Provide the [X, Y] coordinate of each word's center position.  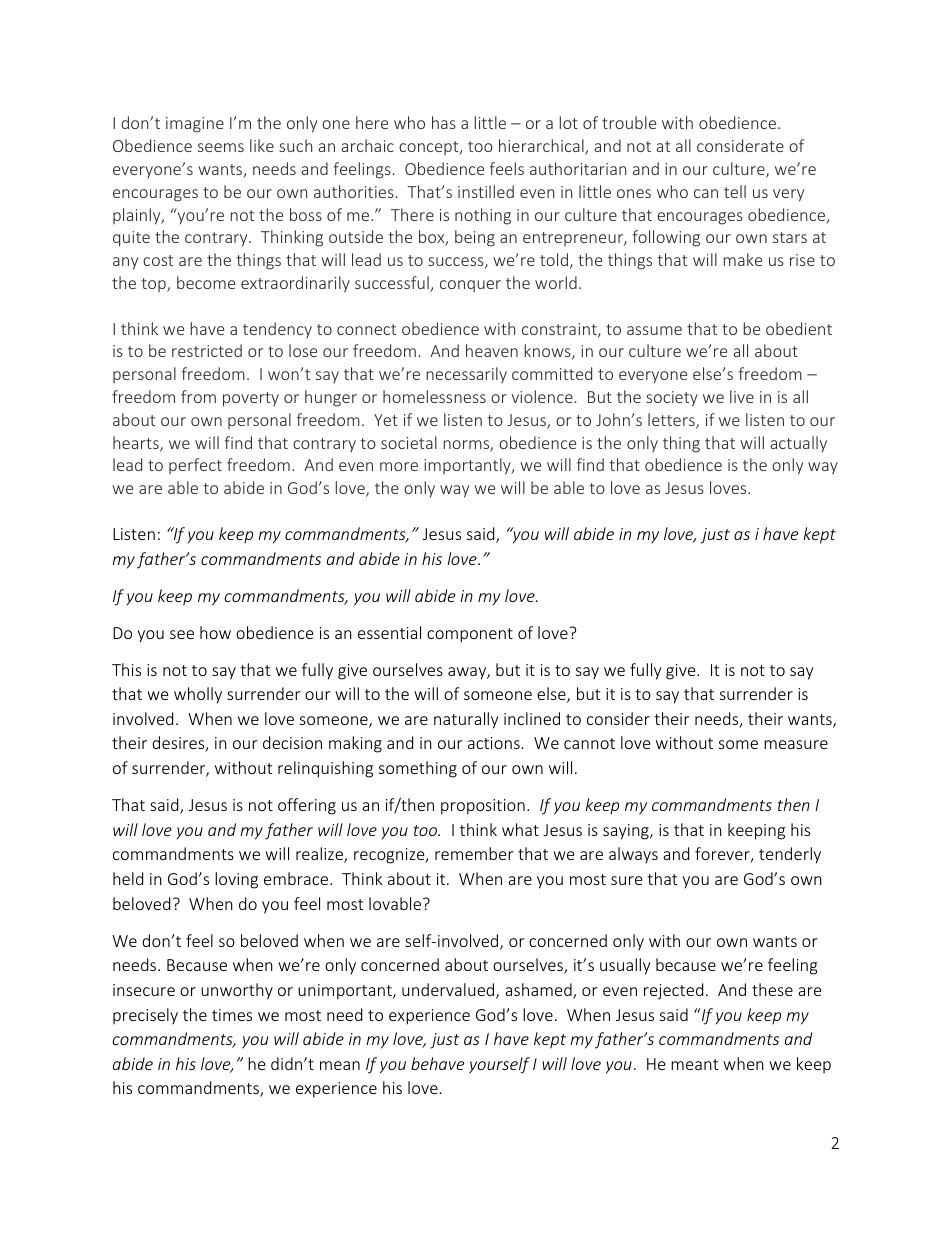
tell [735, 191]
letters [672, 421]
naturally [466, 720]
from [198, 396]
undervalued [449, 991]
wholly [198, 695]
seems [221, 147]
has [444, 122]
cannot [589, 743]
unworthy [237, 991]
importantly [468, 466]
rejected [673, 991]
